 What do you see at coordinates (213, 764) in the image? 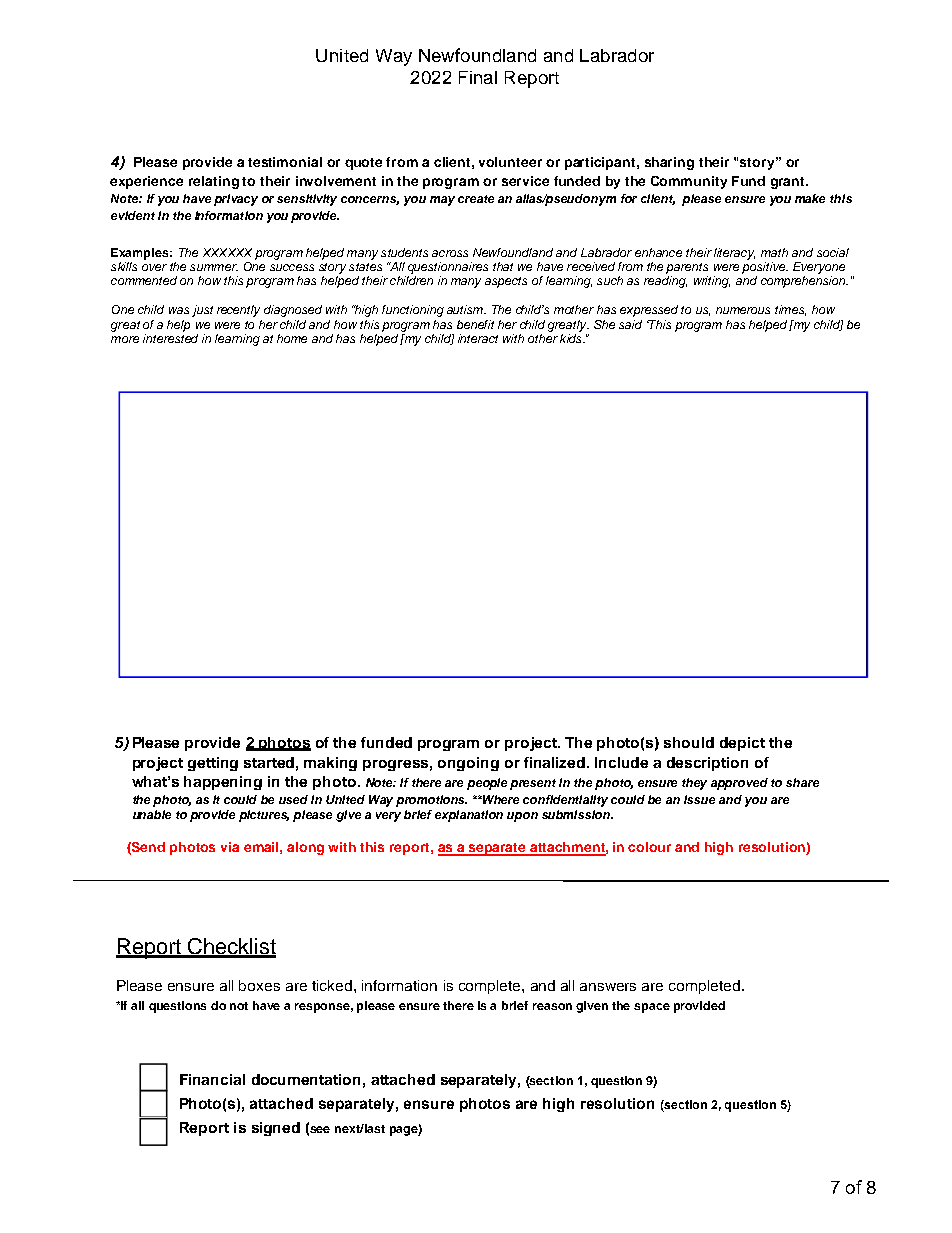
I see `getting` at bounding box center [213, 764].
